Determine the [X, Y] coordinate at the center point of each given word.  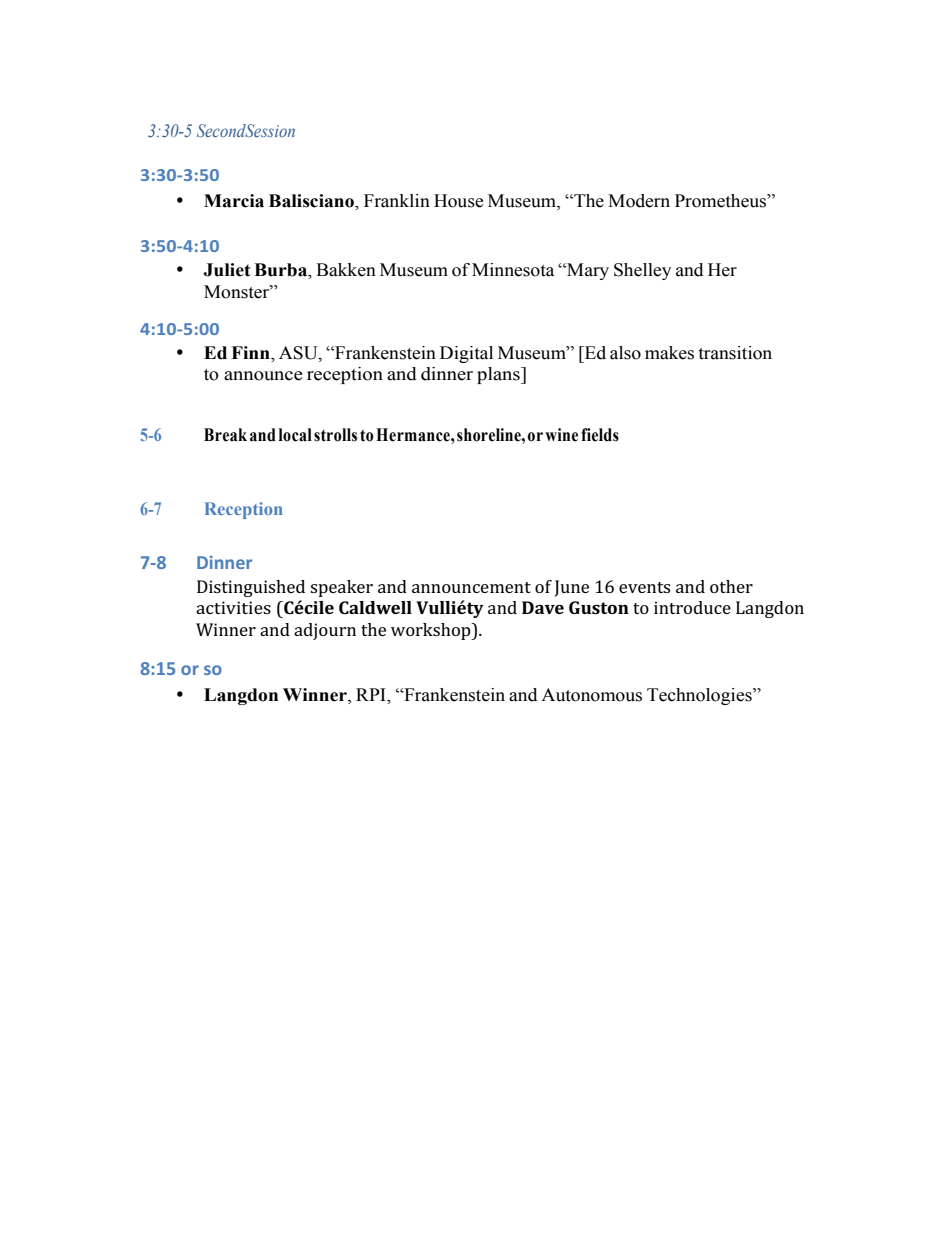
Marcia [234, 201]
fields [600, 435]
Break [225, 435]
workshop [432, 631]
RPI [372, 694]
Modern [639, 201]
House [458, 201]
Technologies [700, 696]
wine [561, 435]
